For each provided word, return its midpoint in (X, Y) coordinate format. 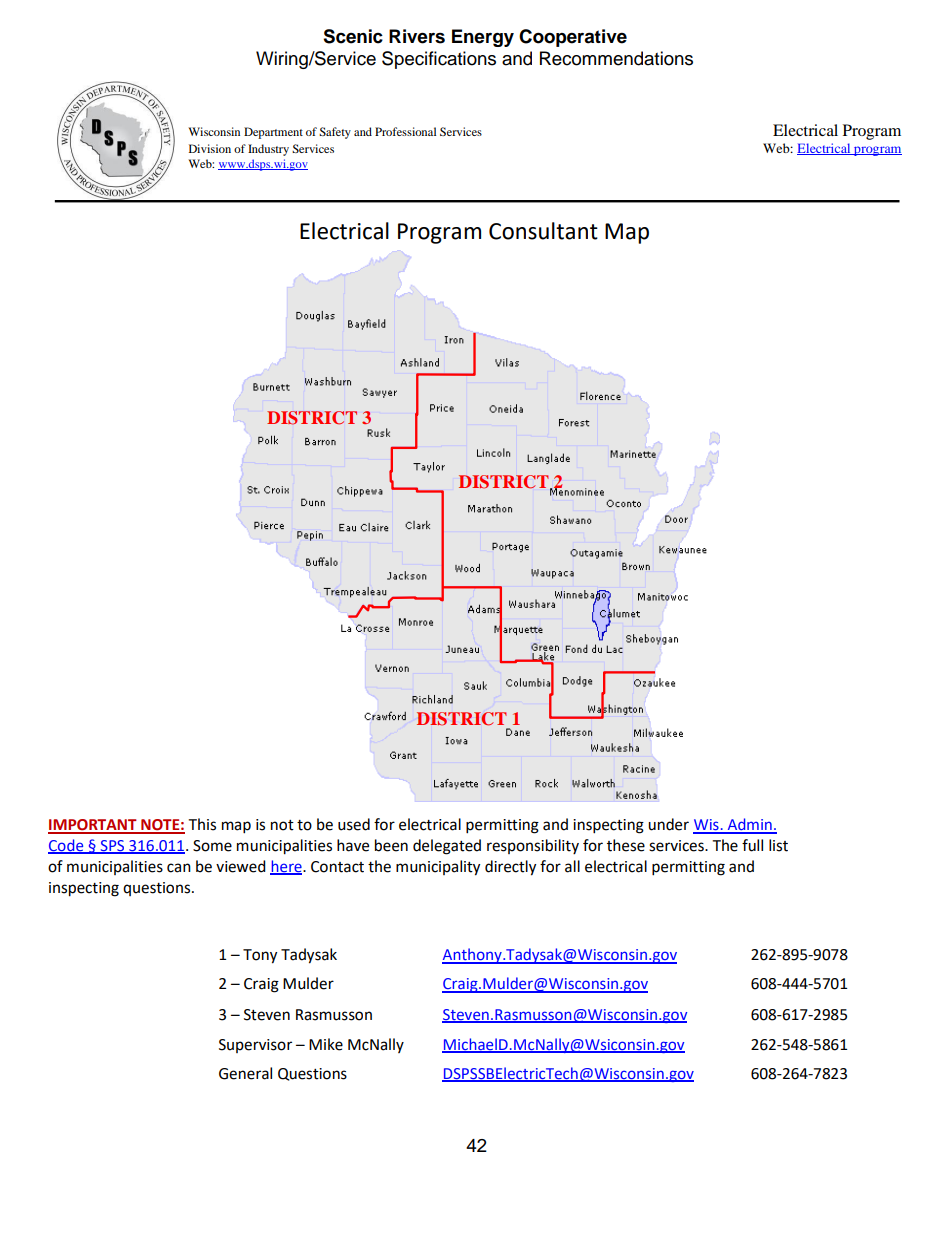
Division (210, 148)
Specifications (439, 60)
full (752, 845)
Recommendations (616, 58)
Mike (326, 1044)
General (245, 1073)
